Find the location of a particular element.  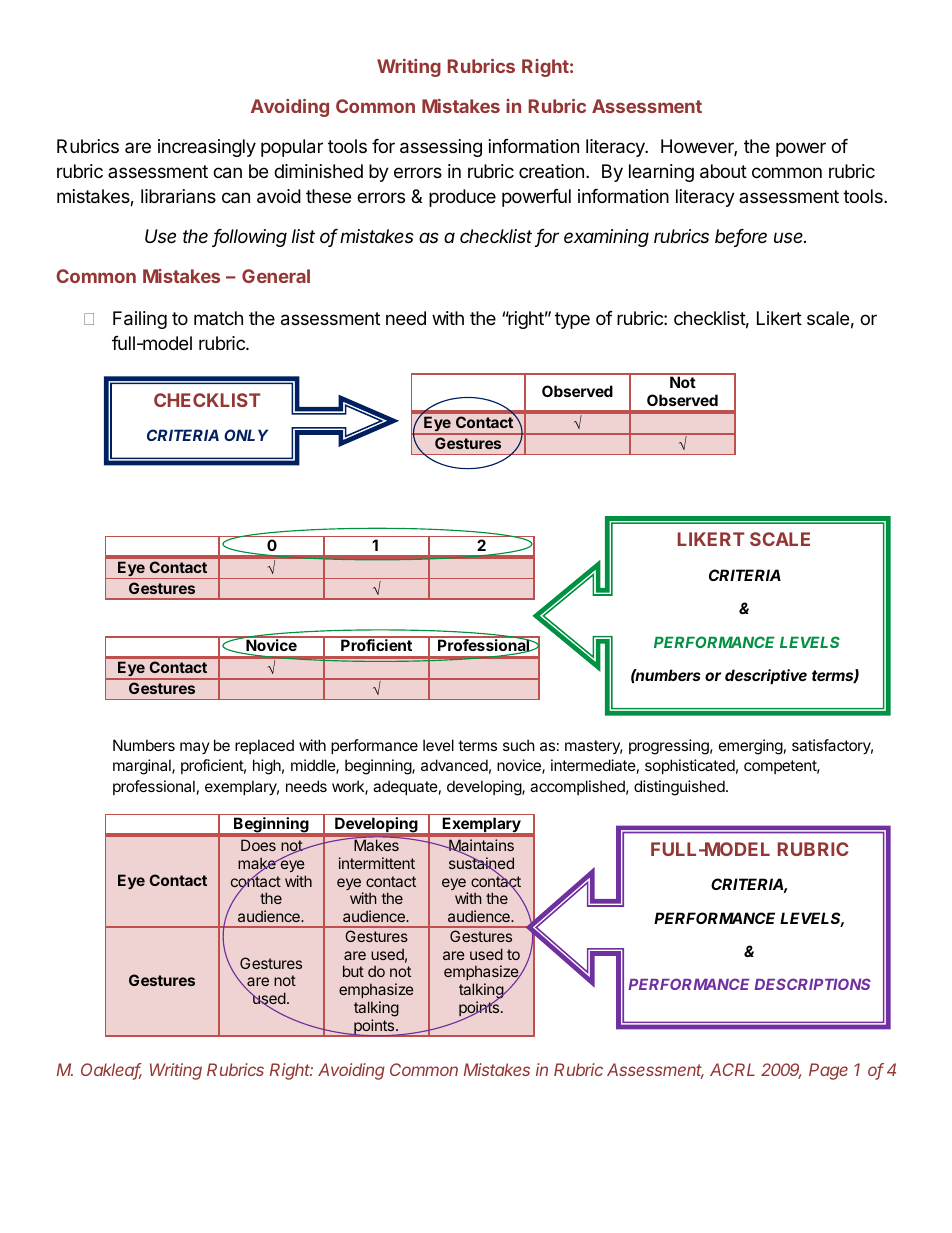

about is located at coordinates (723, 171).
